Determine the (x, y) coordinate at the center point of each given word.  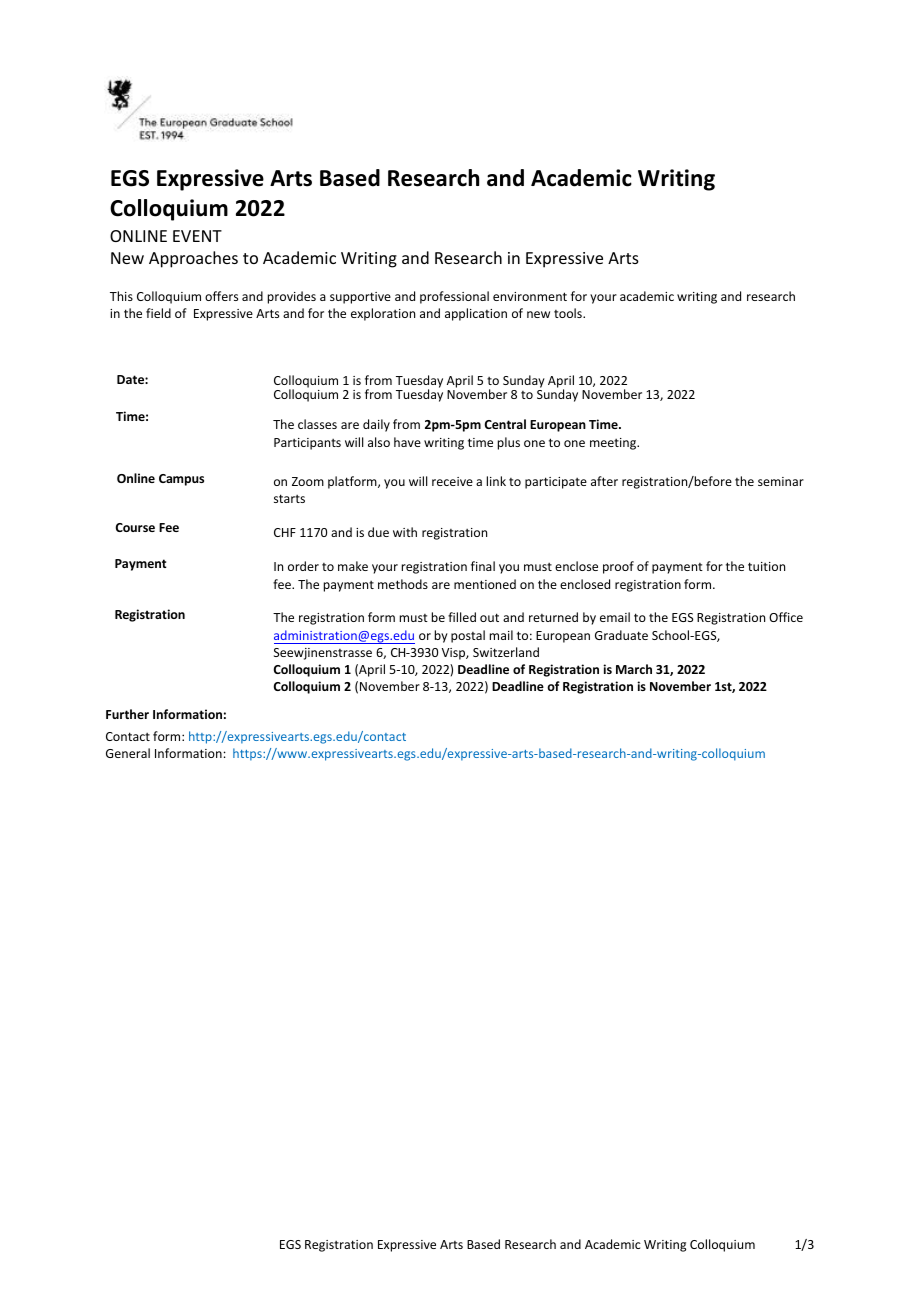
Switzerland (506, 652)
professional (454, 297)
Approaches (193, 259)
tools (569, 313)
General (128, 753)
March (634, 669)
